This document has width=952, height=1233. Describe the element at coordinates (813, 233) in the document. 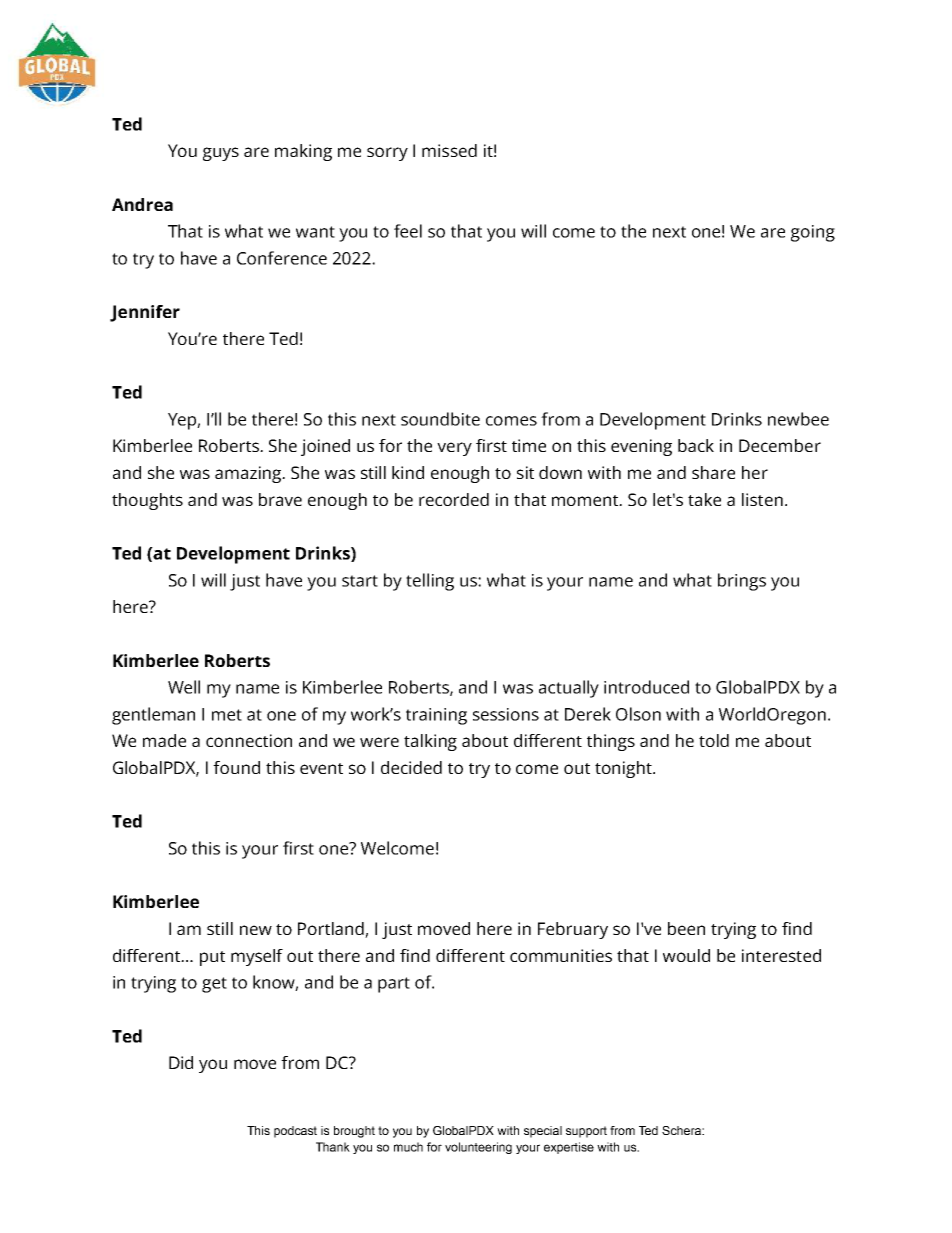

I see `going` at that location.
